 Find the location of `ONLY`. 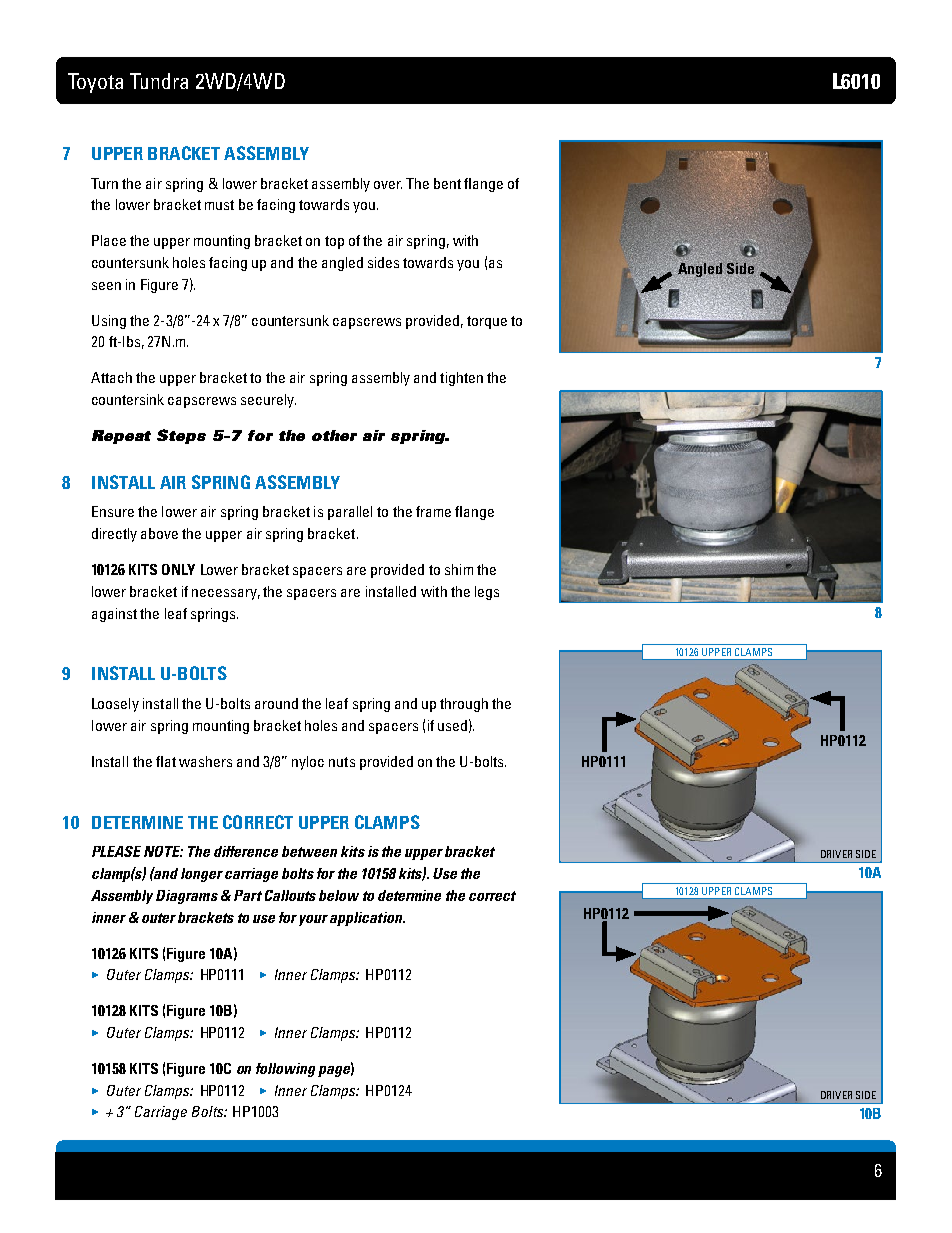

ONLY is located at coordinates (178, 569).
